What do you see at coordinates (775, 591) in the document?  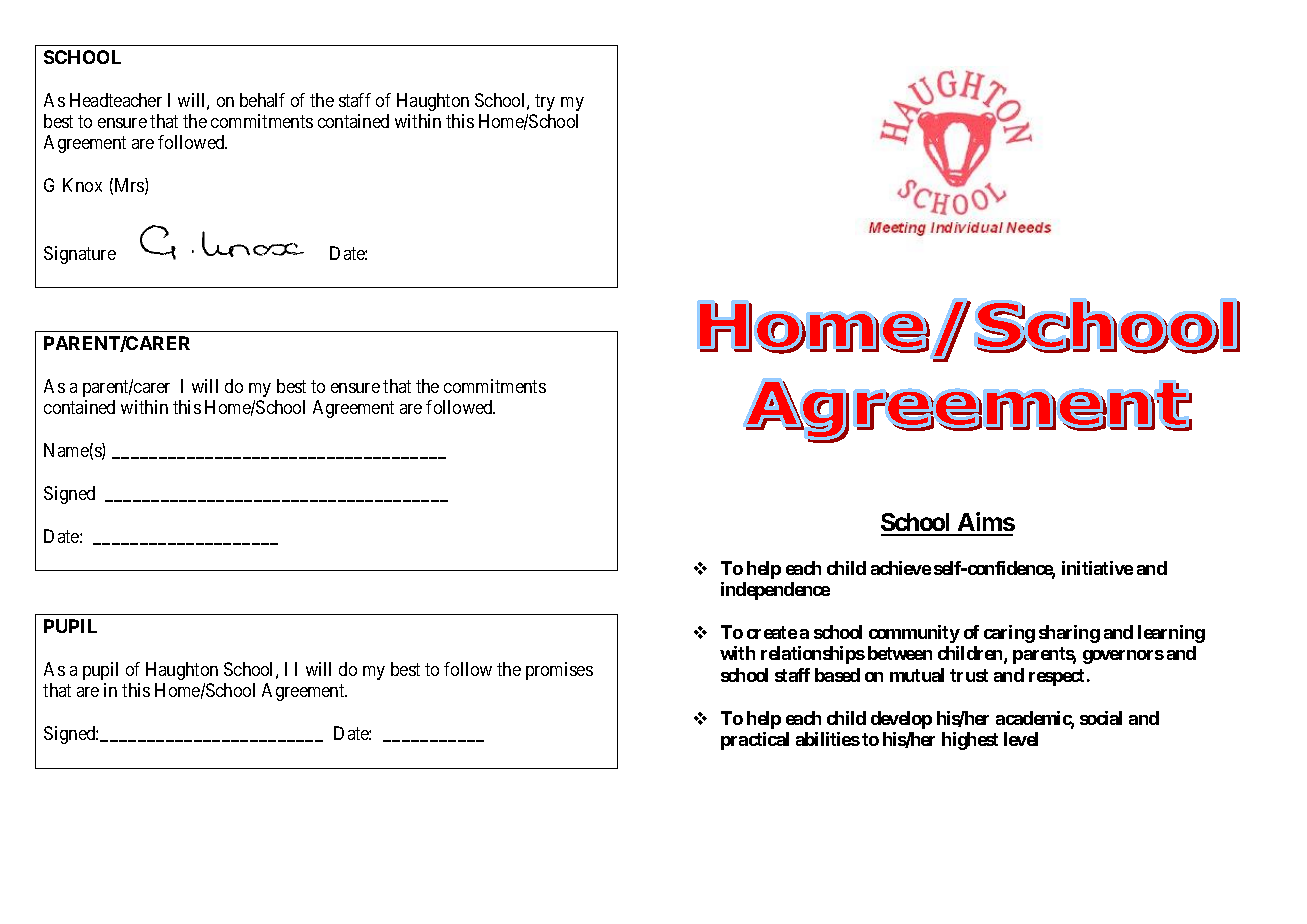 I see `independence` at bounding box center [775, 591].
